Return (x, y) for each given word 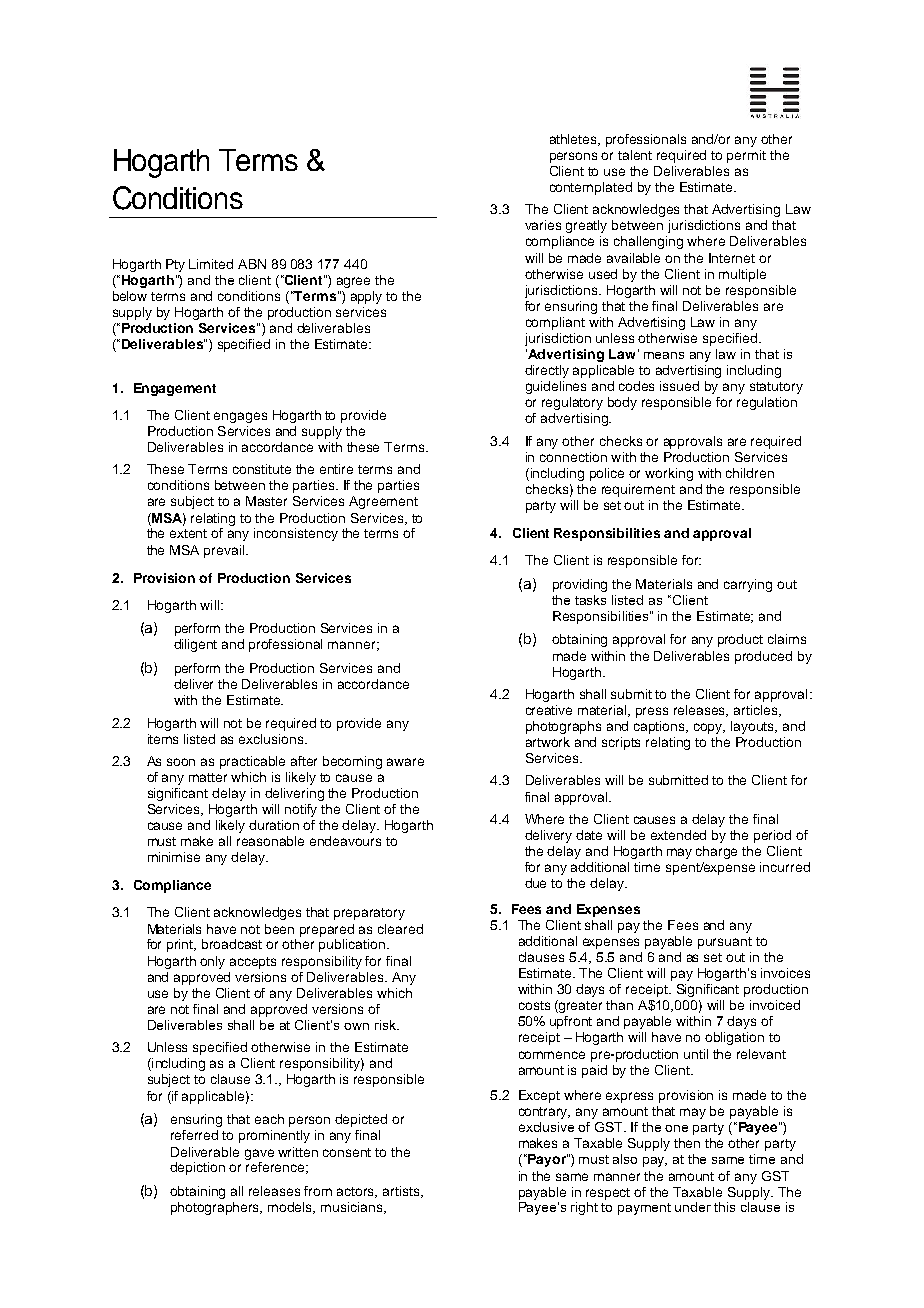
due (535, 883)
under (693, 1207)
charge (716, 852)
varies (543, 225)
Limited (211, 264)
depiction (197, 1168)
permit (746, 156)
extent (188, 533)
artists (402, 1192)
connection (573, 457)
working (669, 474)
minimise (174, 857)
